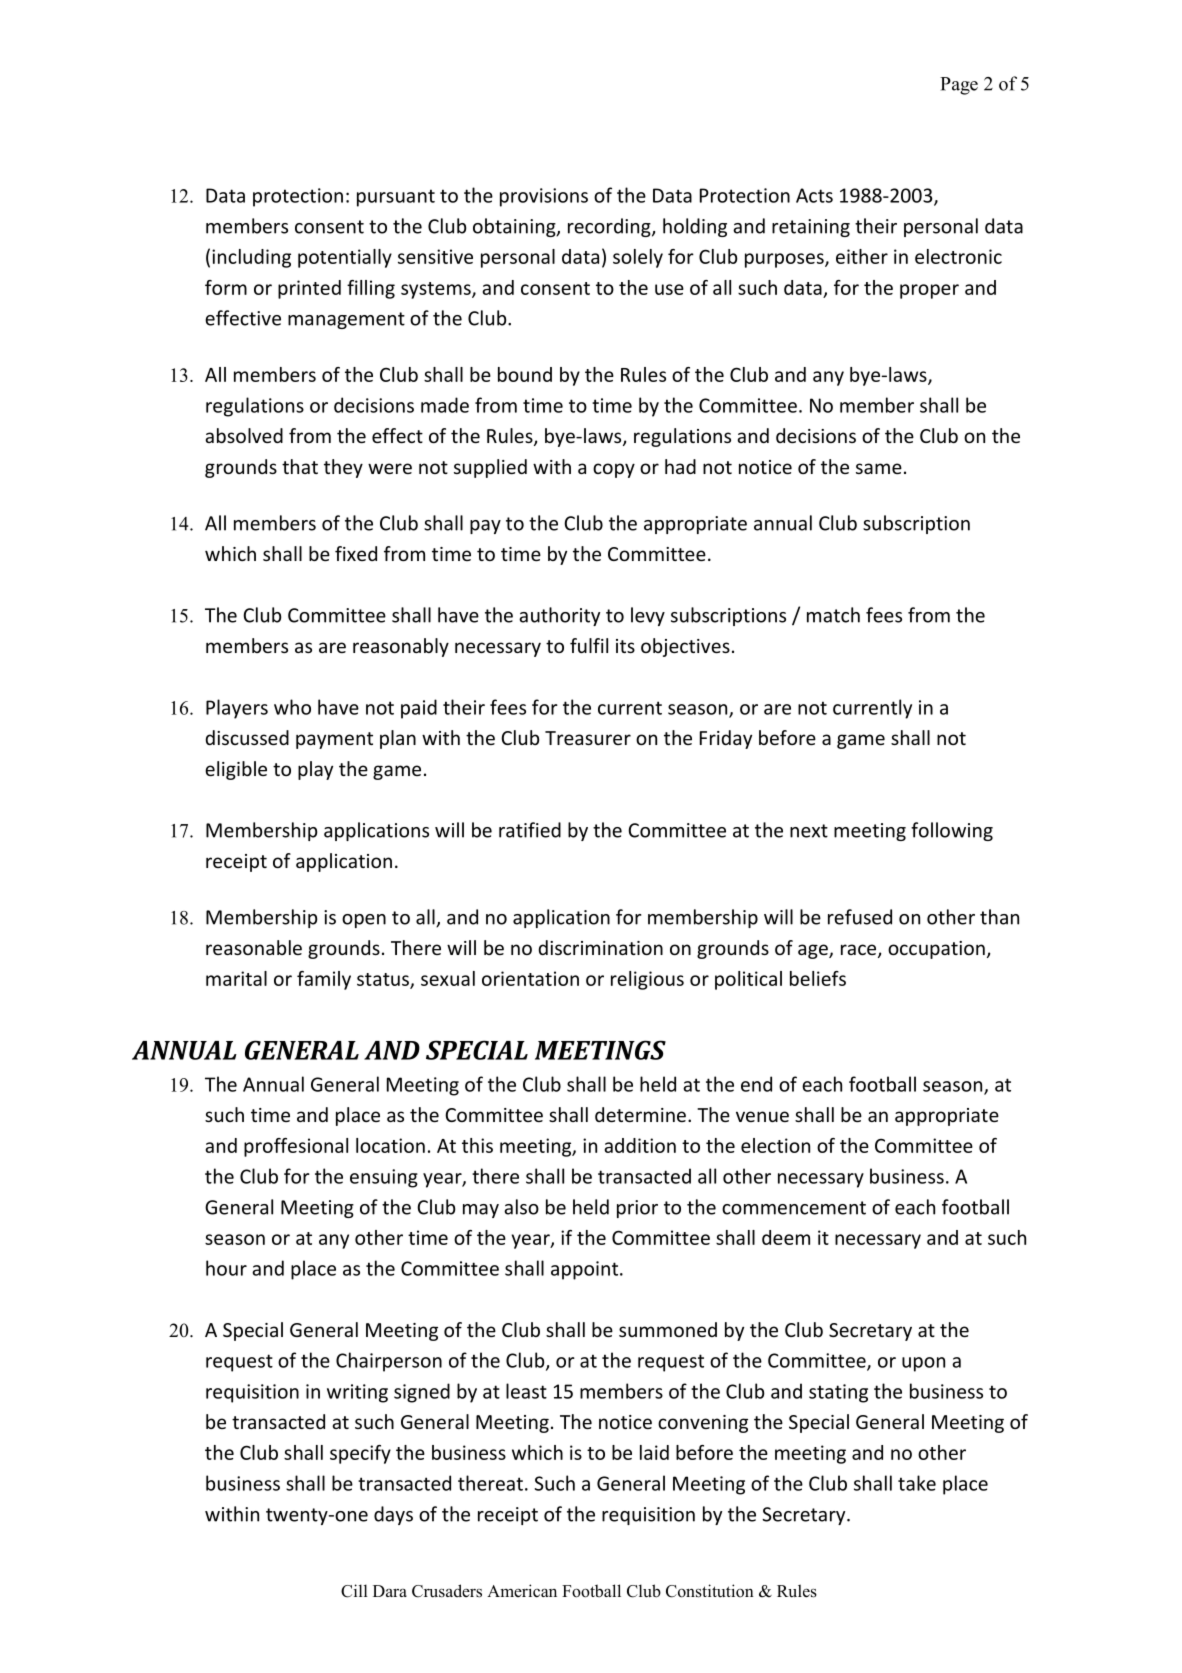 This screenshot has height=1673, width=1182. What do you see at coordinates (522, 1591) in the screenshot?
I see `American` at bounding box center [522, 1591].
